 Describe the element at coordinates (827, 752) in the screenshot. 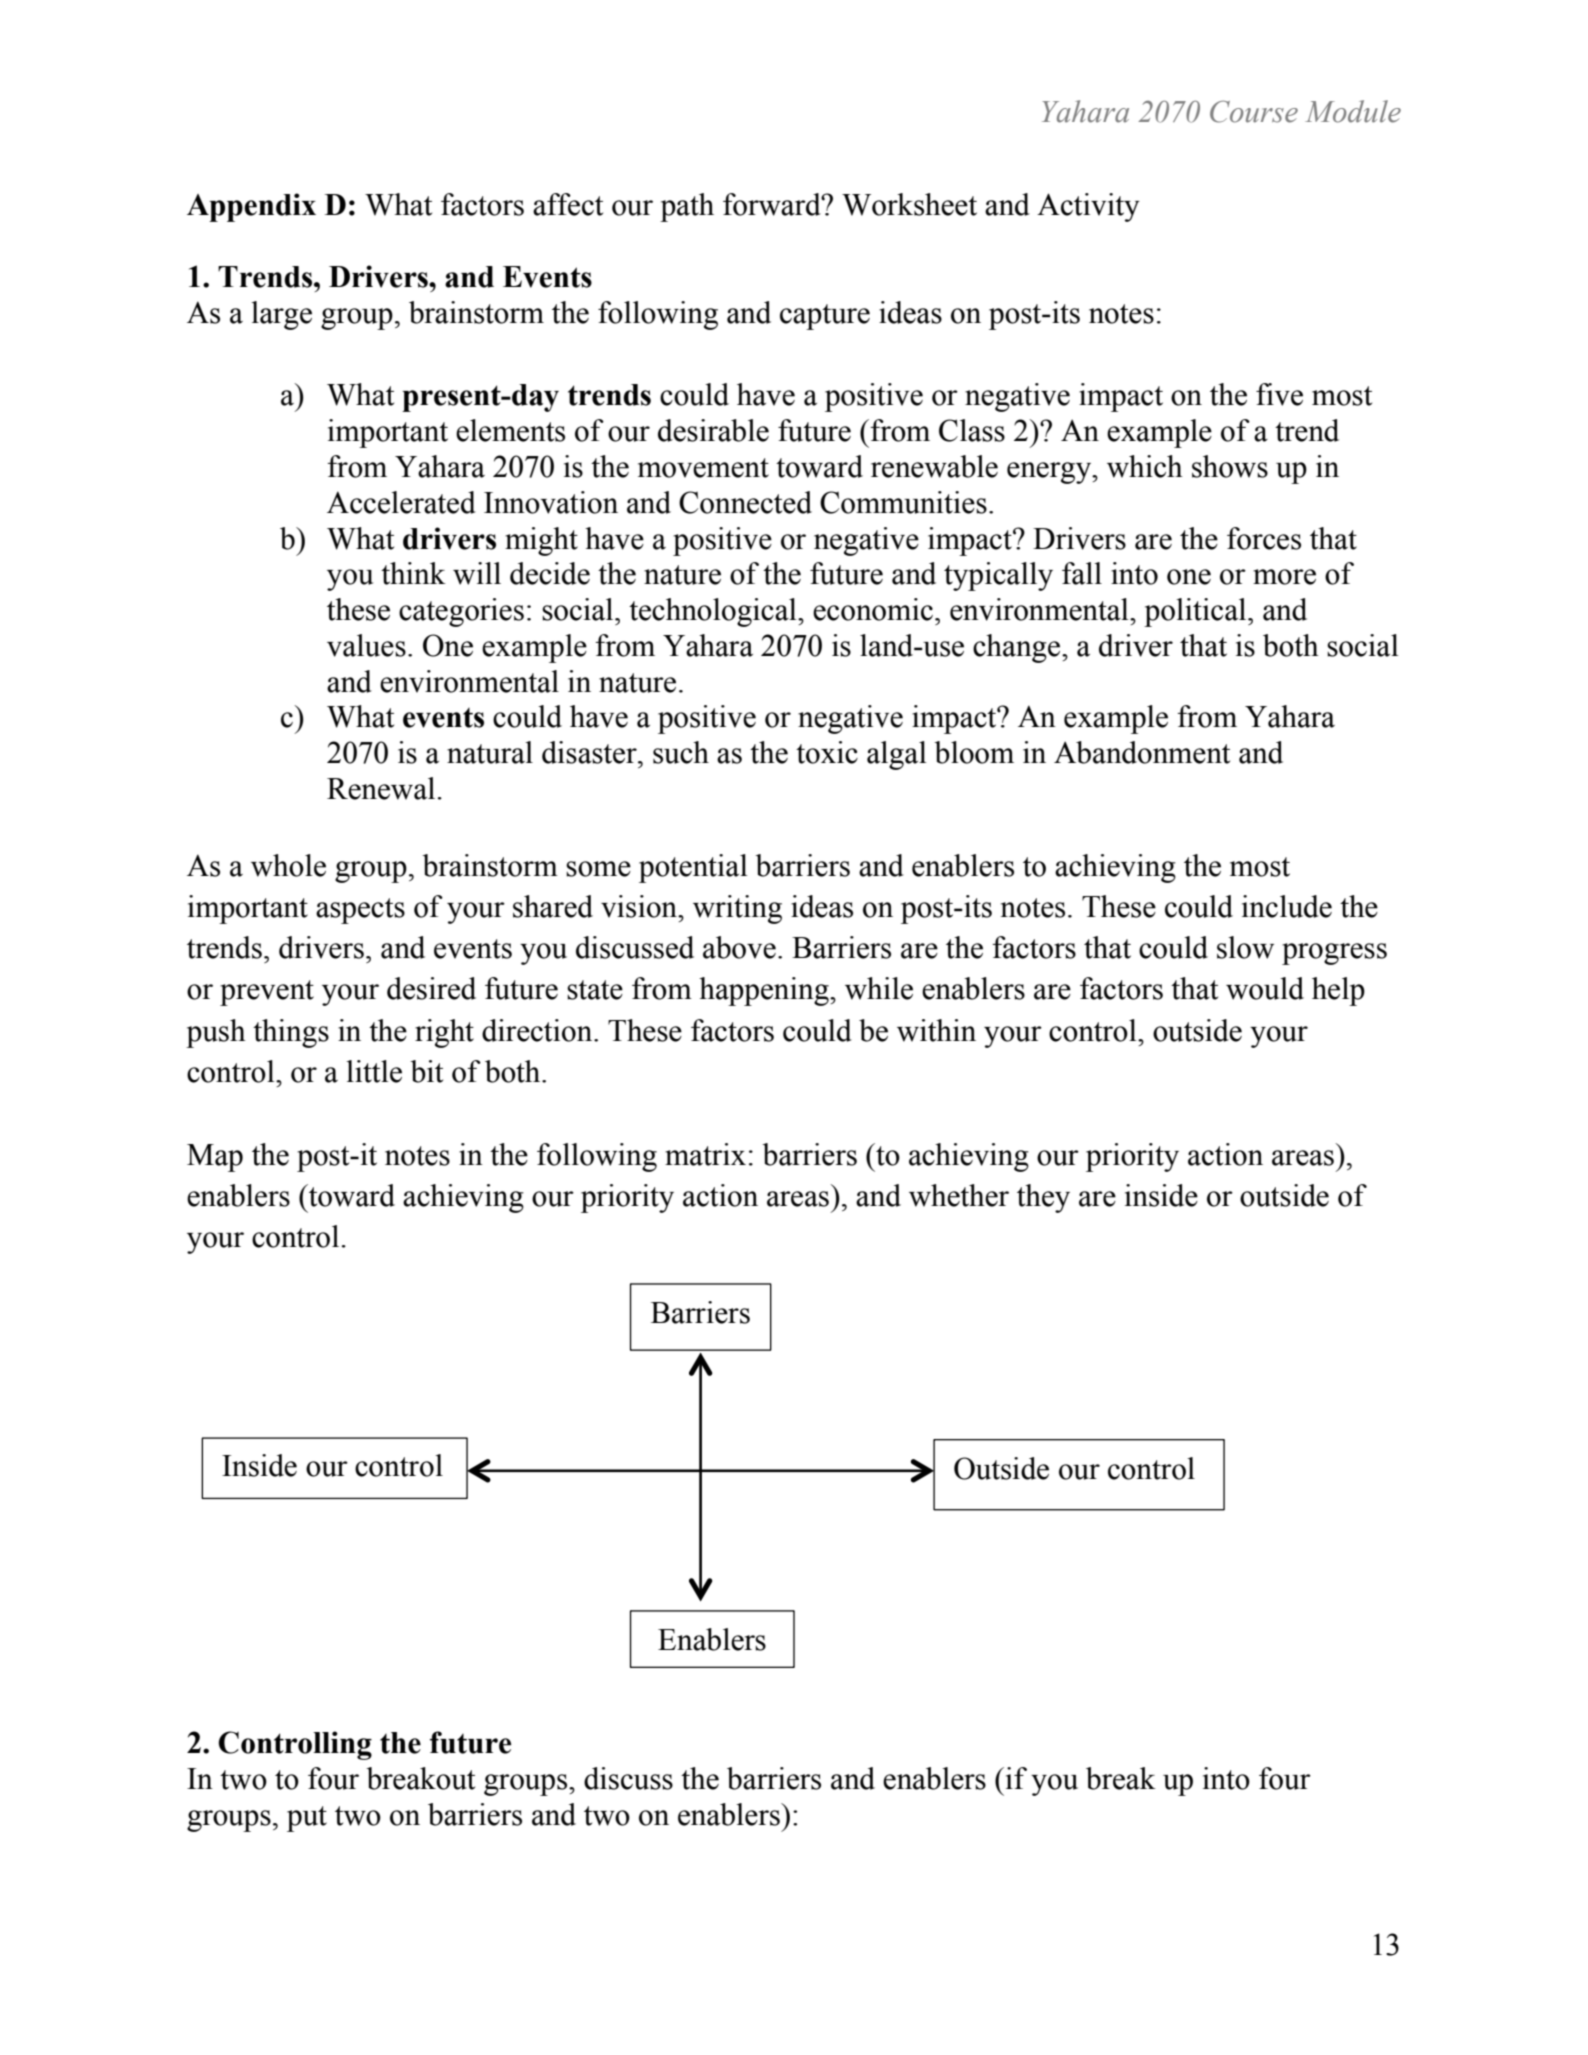

I see `toxic` at that location.
